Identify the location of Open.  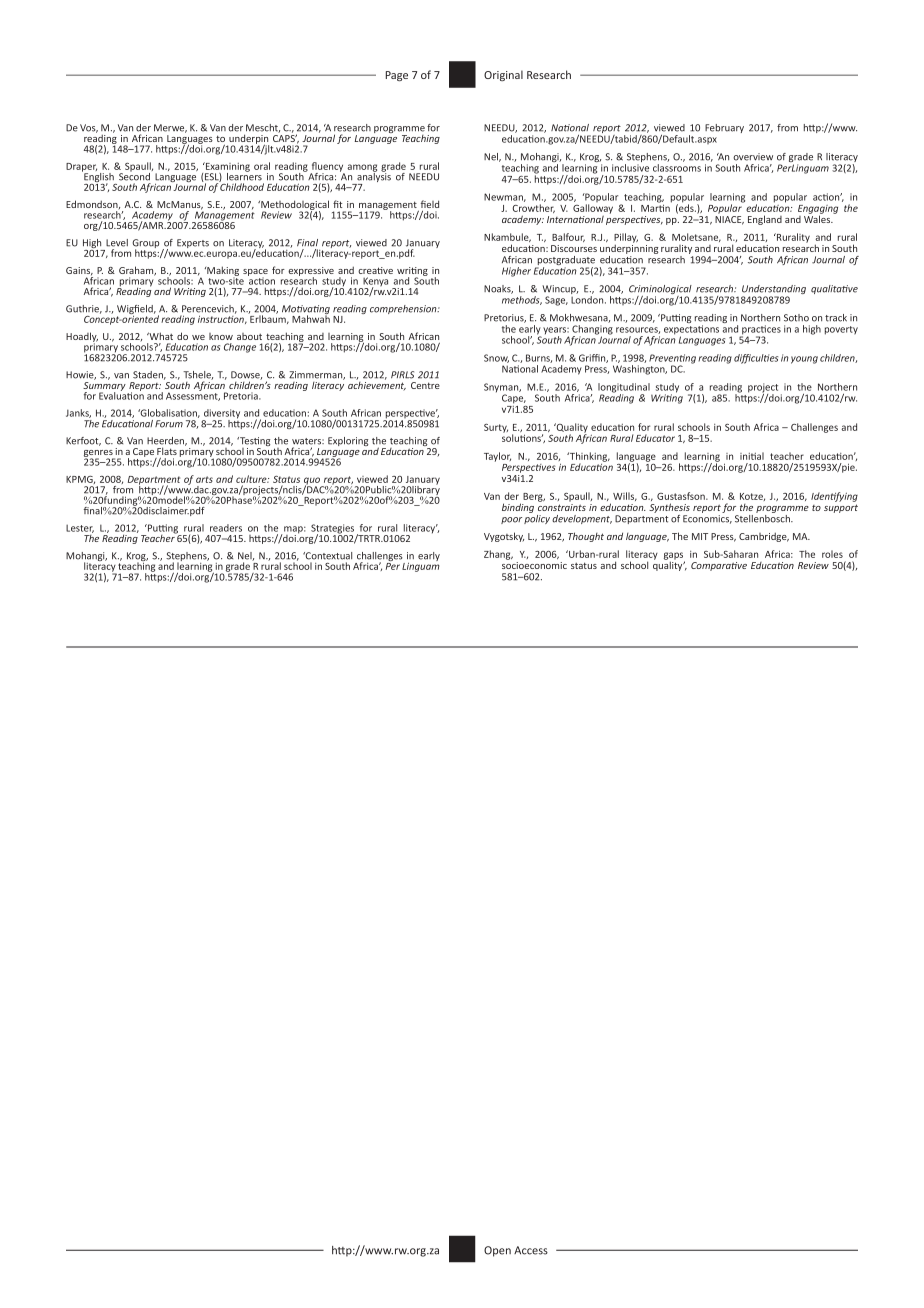
(497, 1251).
